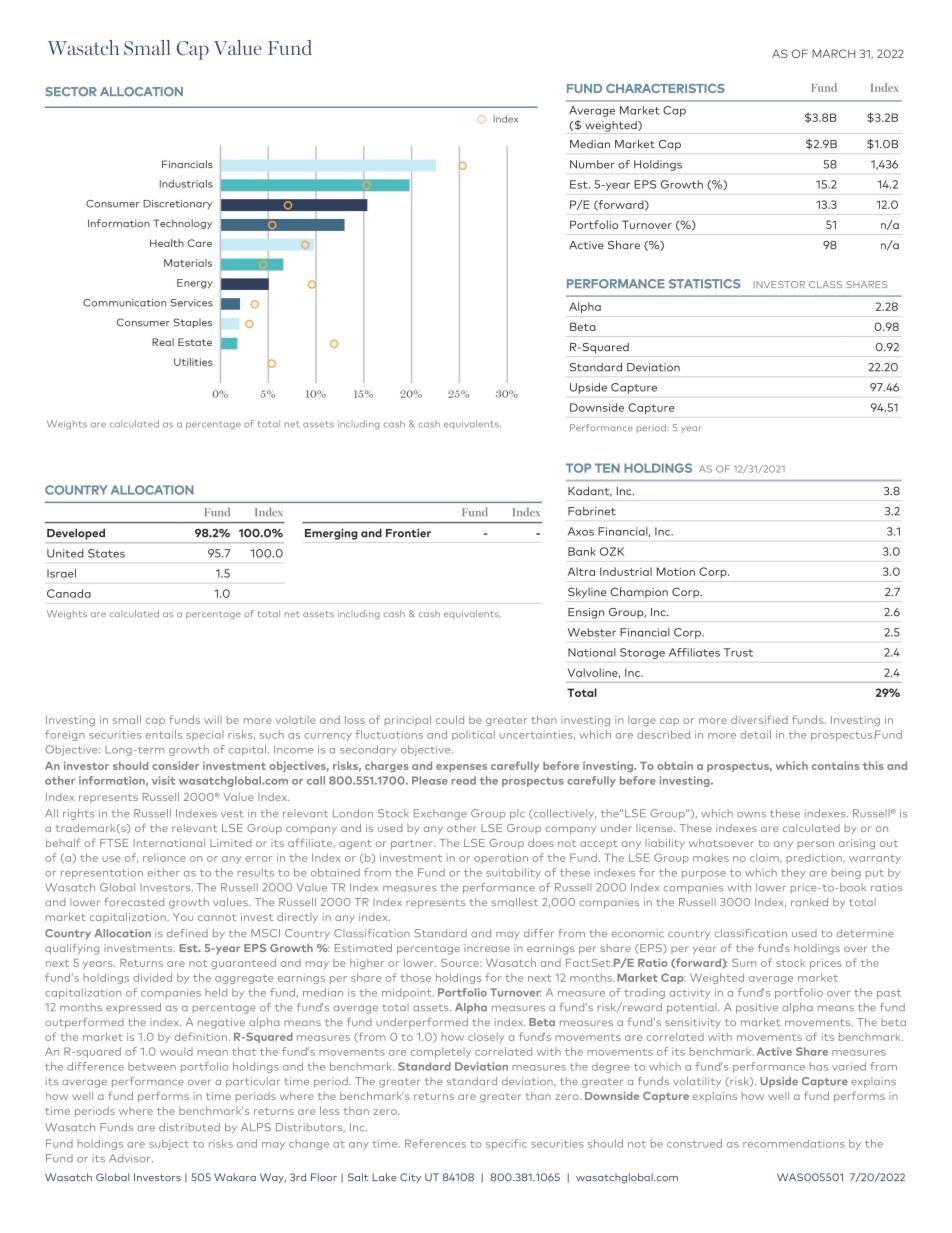 This image has width=952, height=1233. Describe the element at coordinates (464, 780) in the image. I see `read` at that location.
